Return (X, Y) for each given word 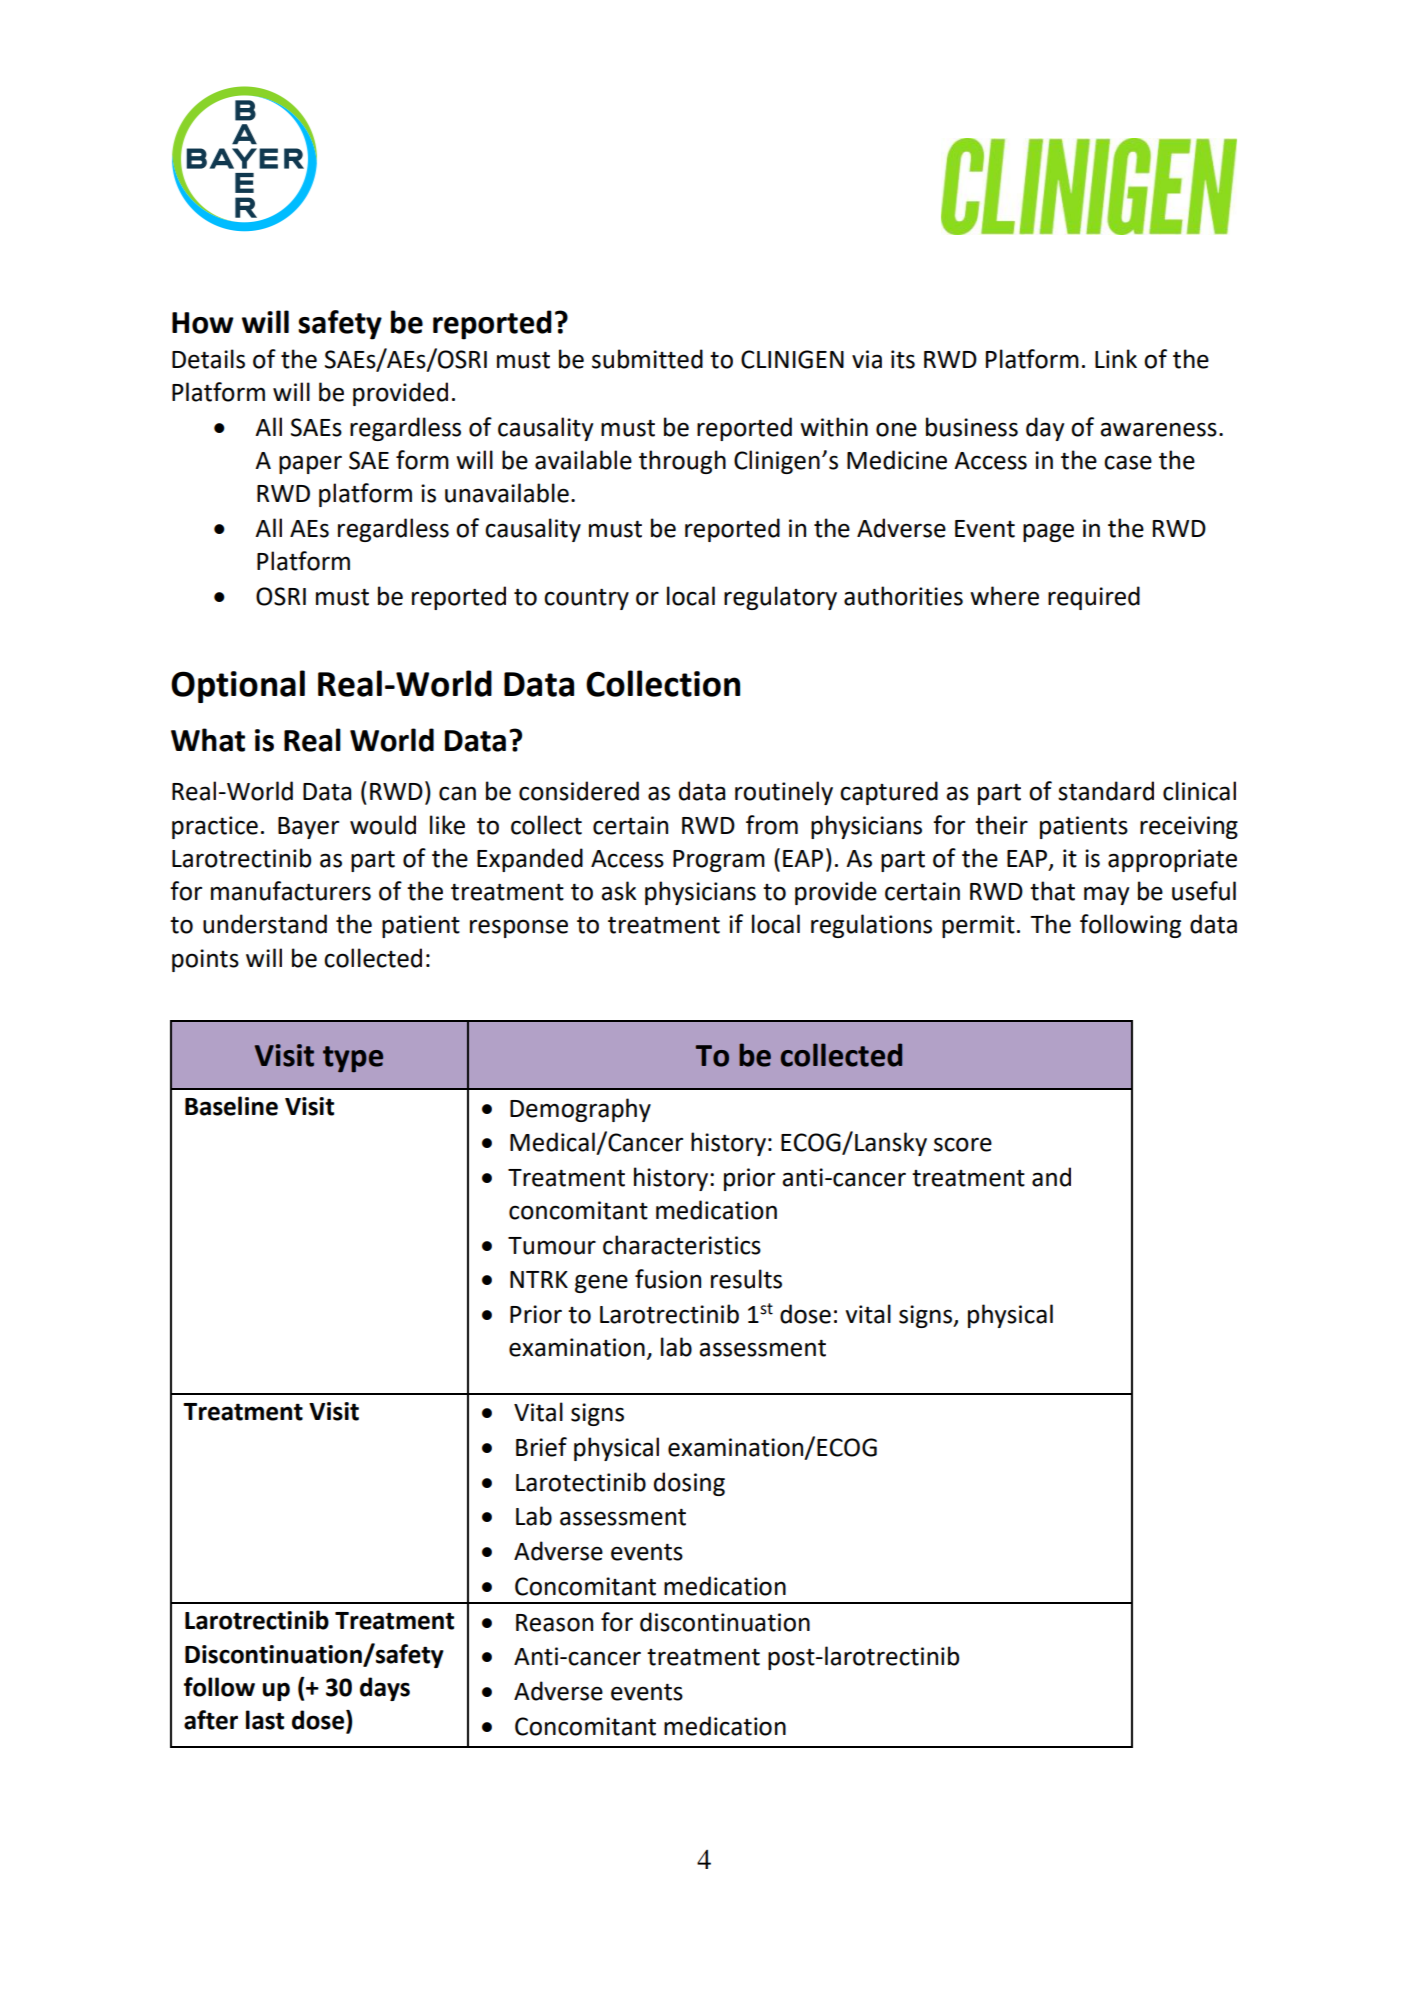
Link (1116, 358)
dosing (689, 1484)
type (353, 1059)
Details (208, 359)
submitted (647, 359)
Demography (580, 1110)
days (385, 1689)
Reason (554, 1623)
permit (978, 926)
